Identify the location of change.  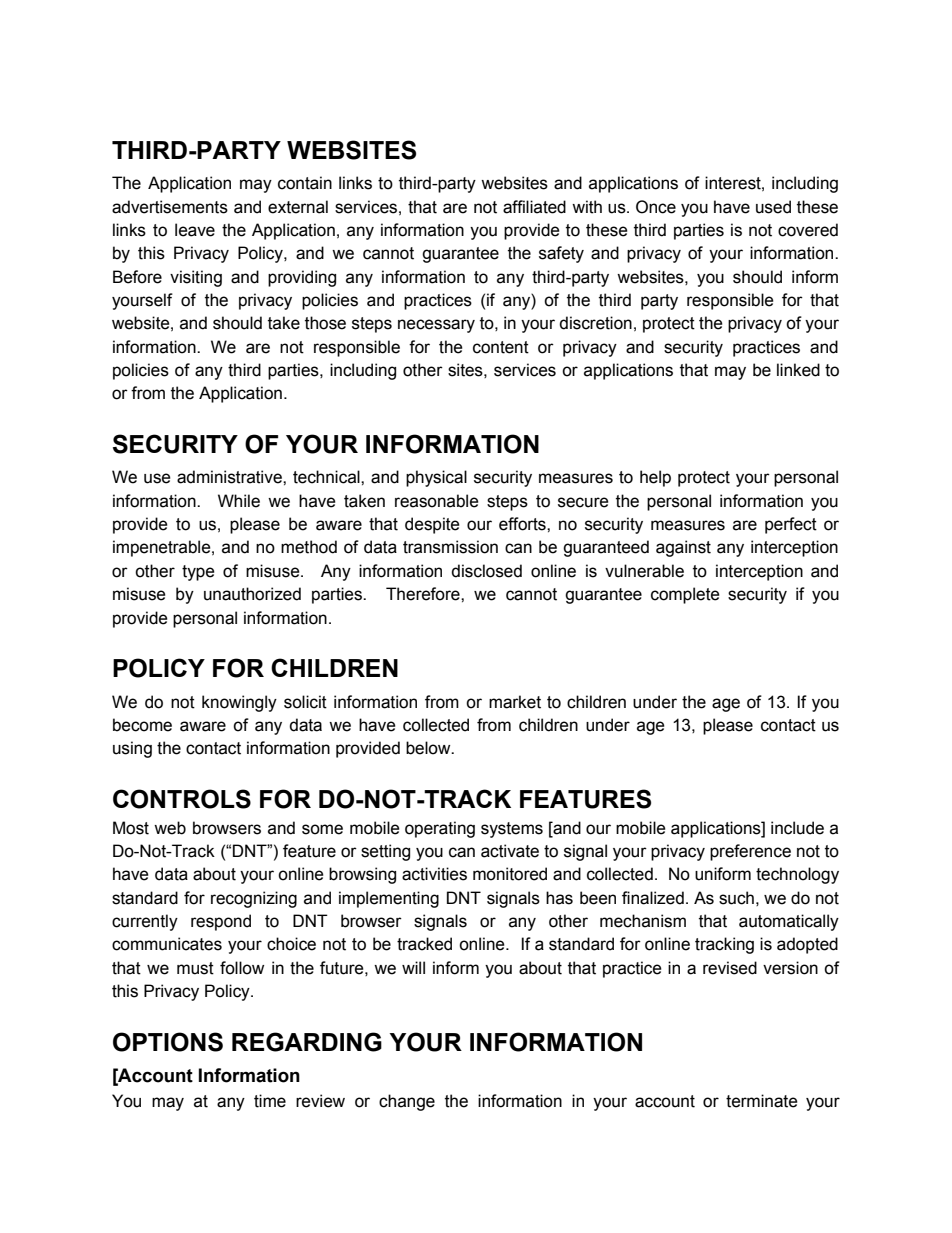
(407, 1102).
